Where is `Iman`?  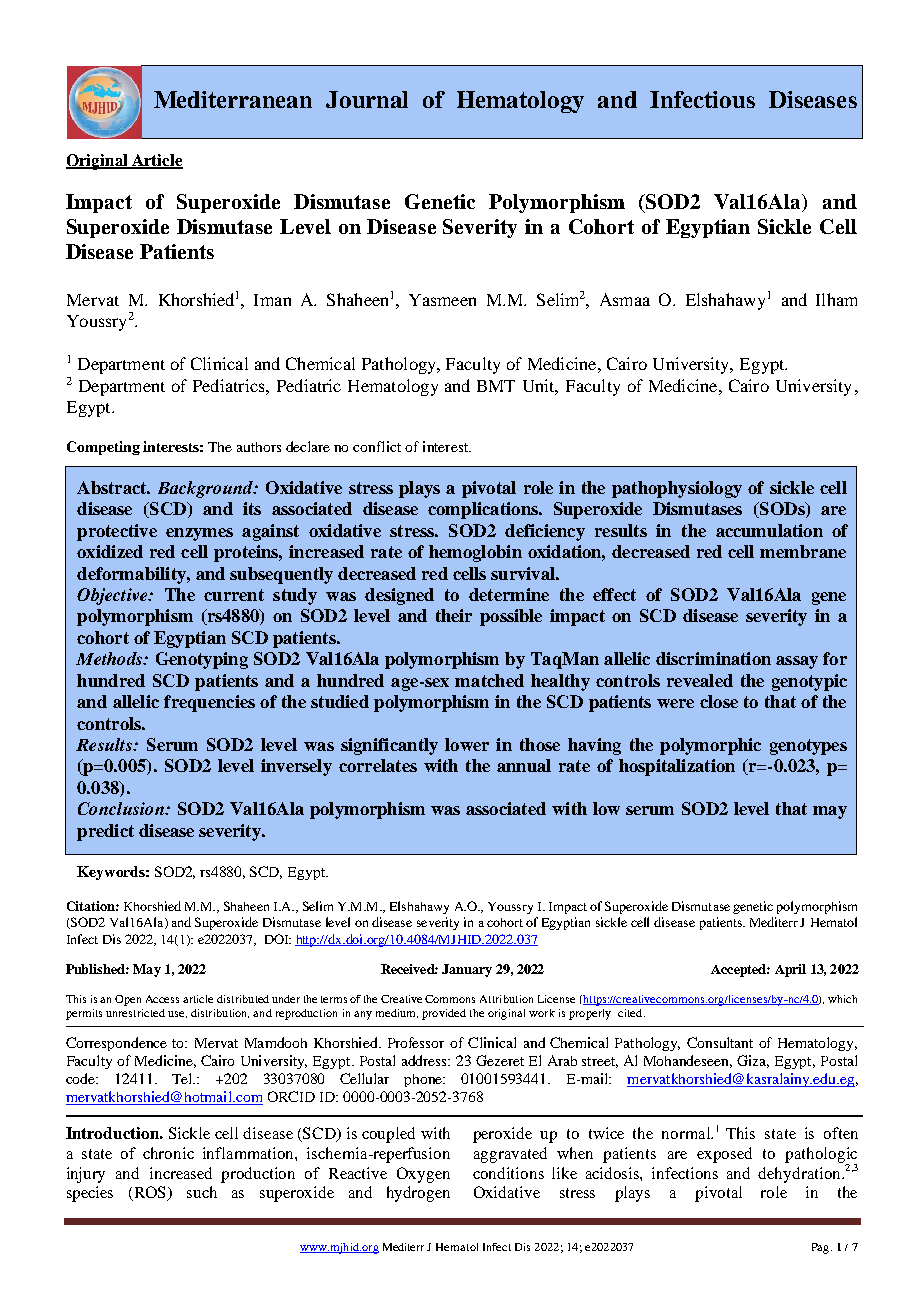
Iman is located at coordinates (272, 300).
